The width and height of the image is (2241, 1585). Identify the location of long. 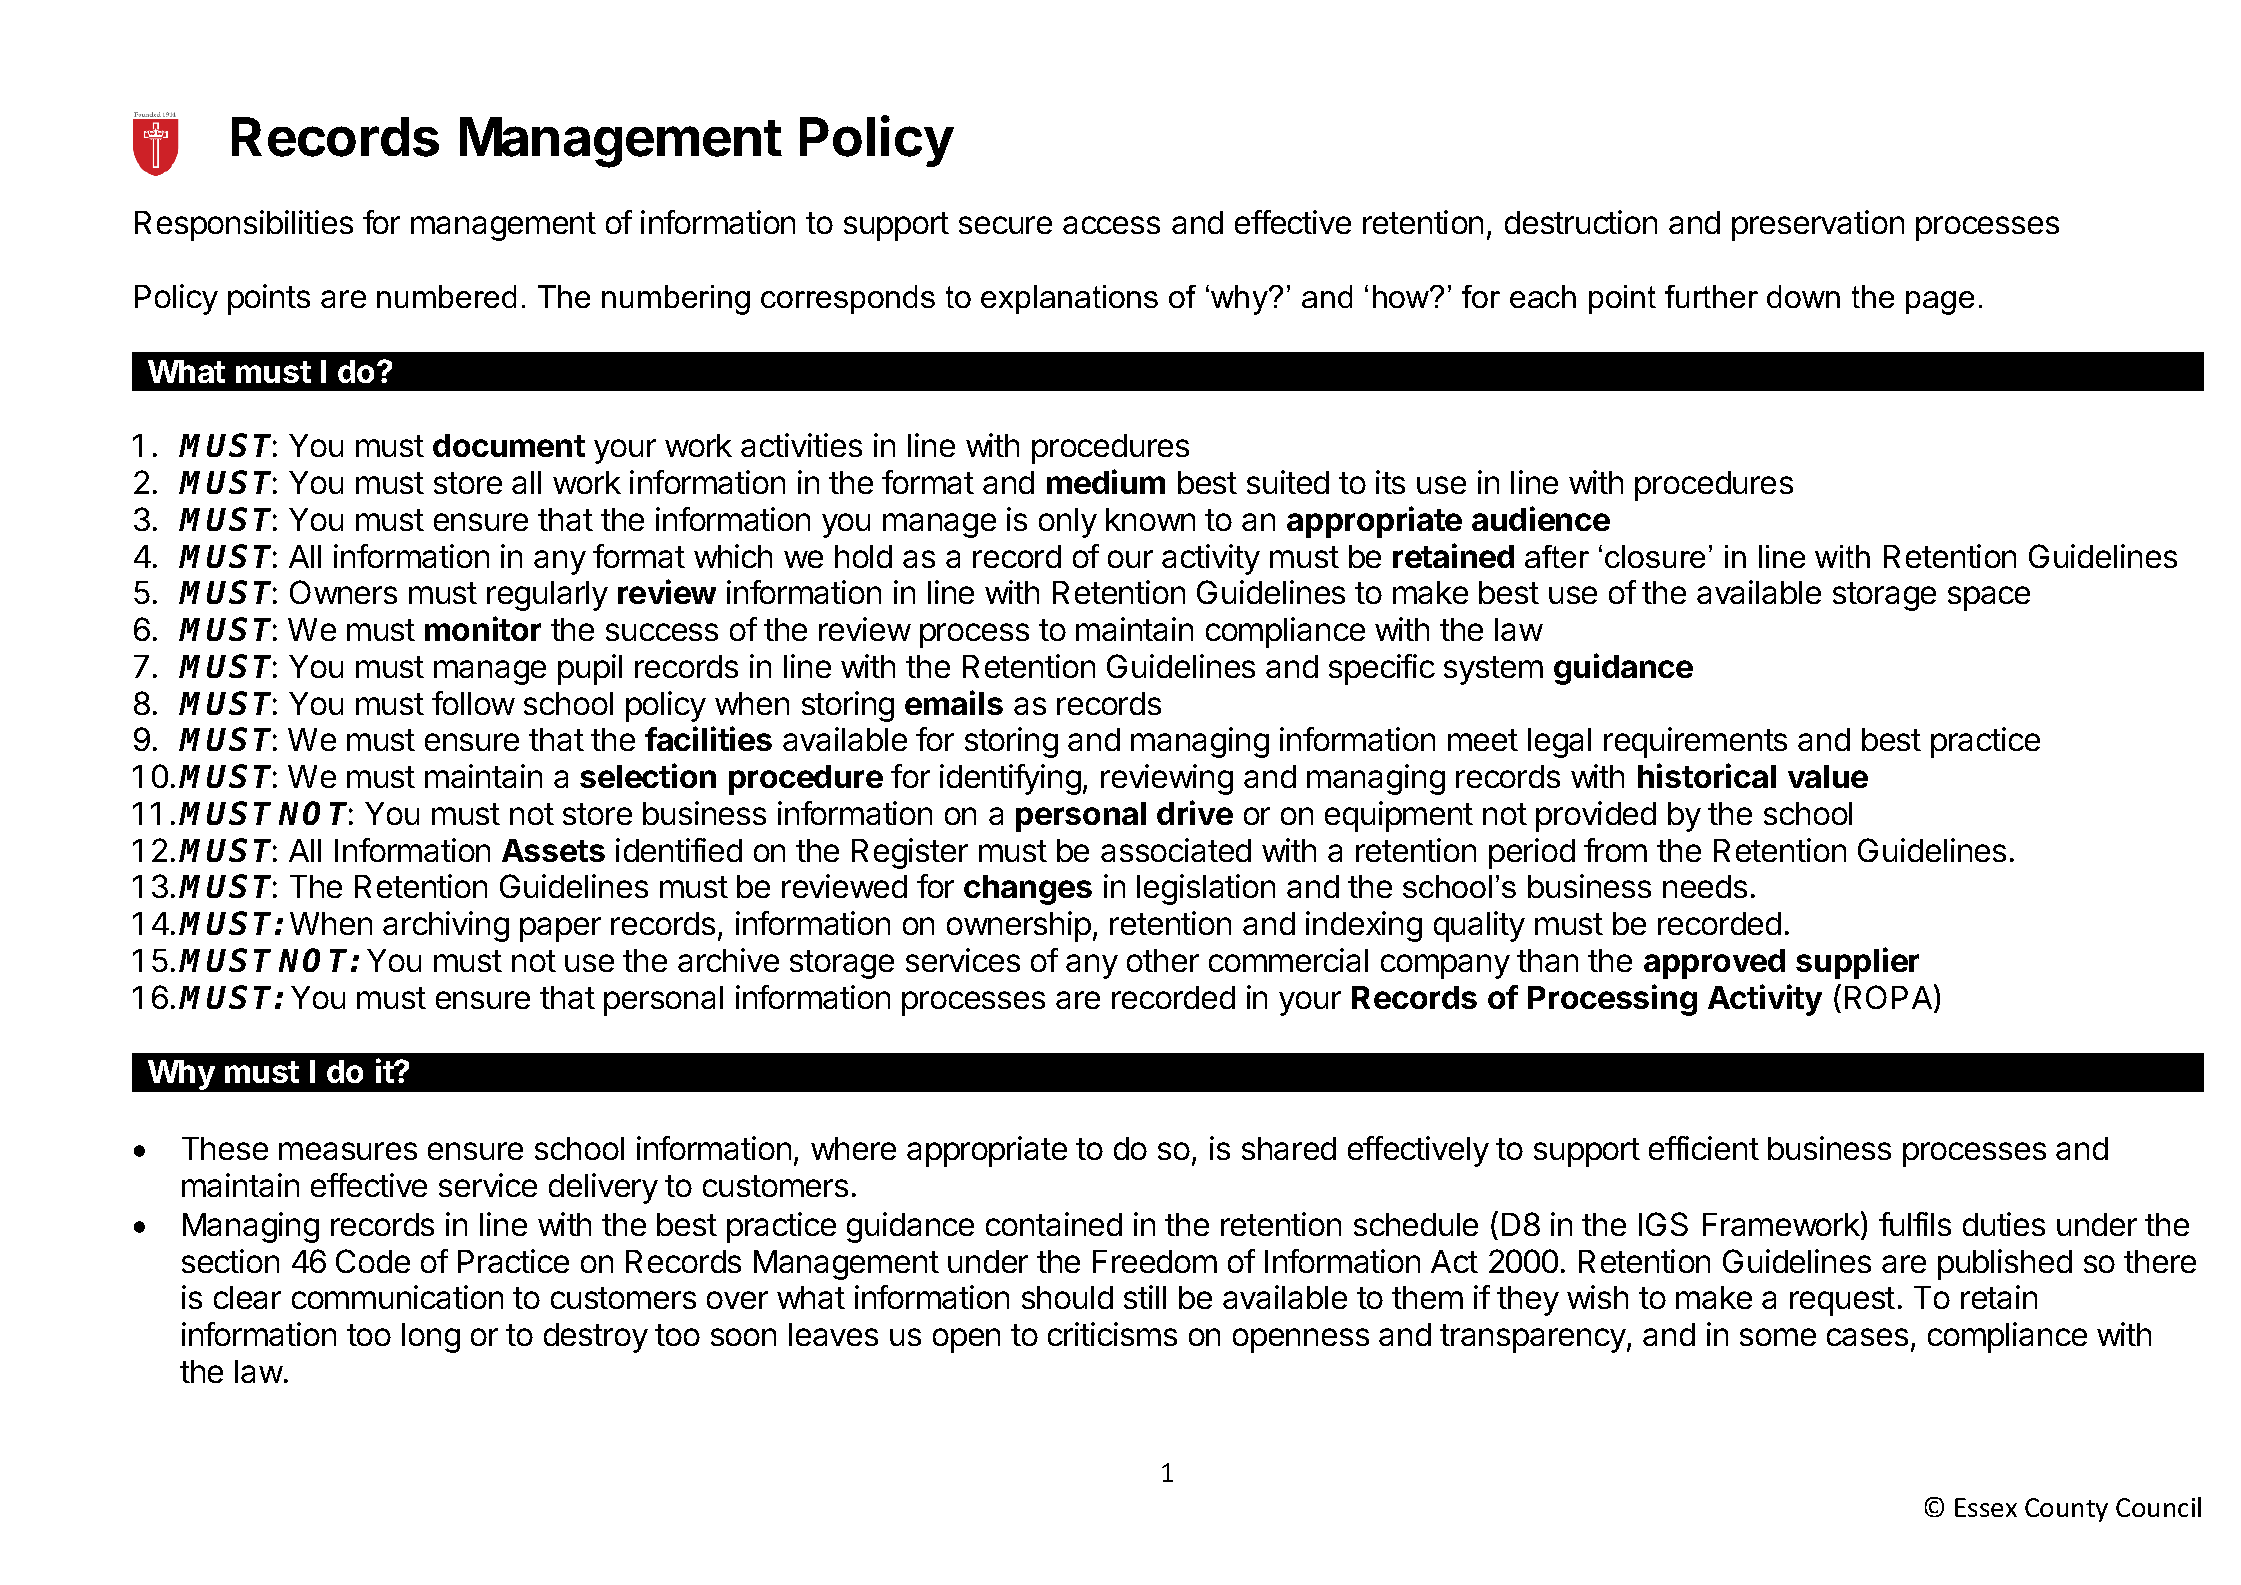
(431, 1338).
